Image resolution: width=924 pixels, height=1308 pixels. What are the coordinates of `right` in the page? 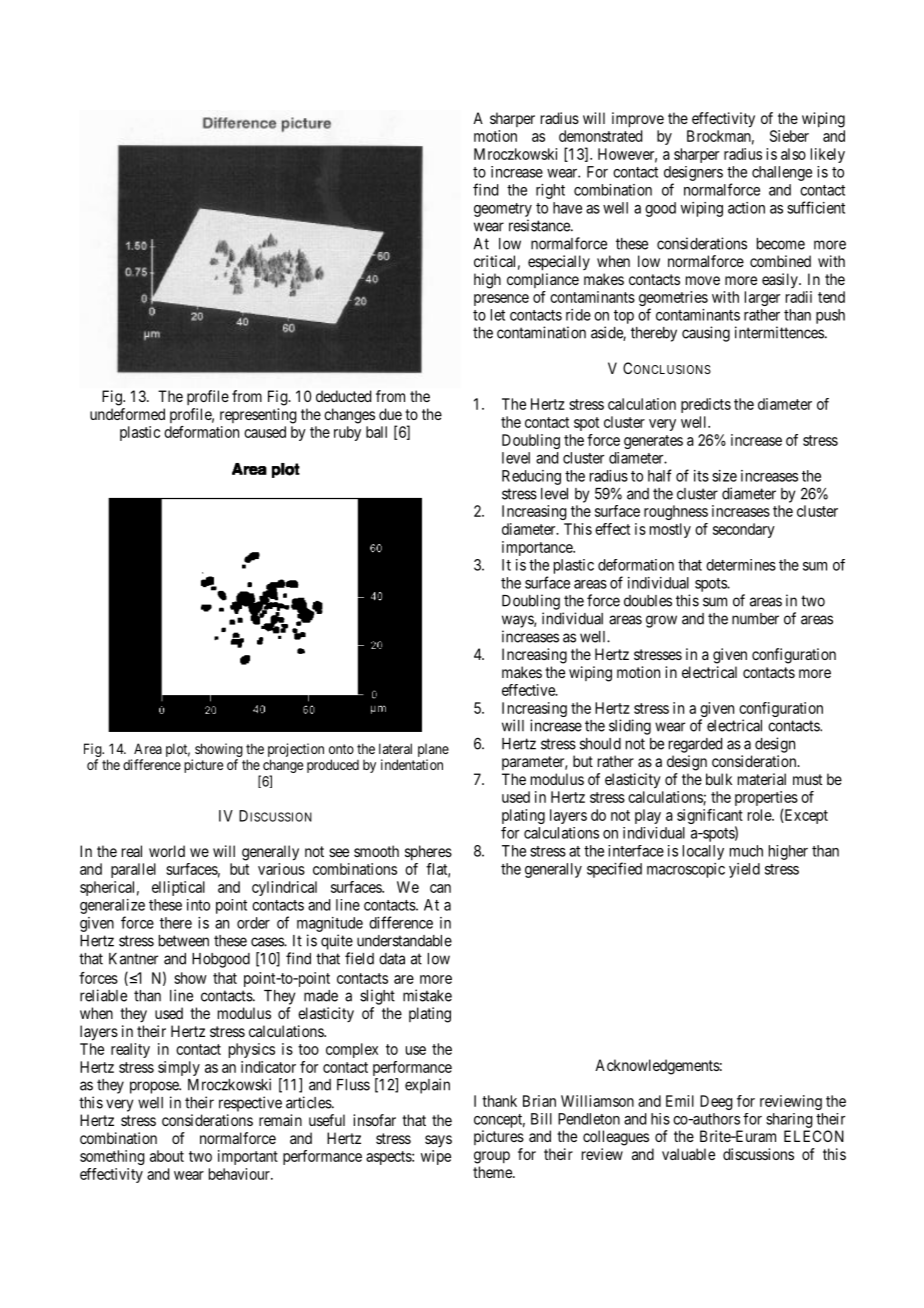 It's located at (550, 191).
